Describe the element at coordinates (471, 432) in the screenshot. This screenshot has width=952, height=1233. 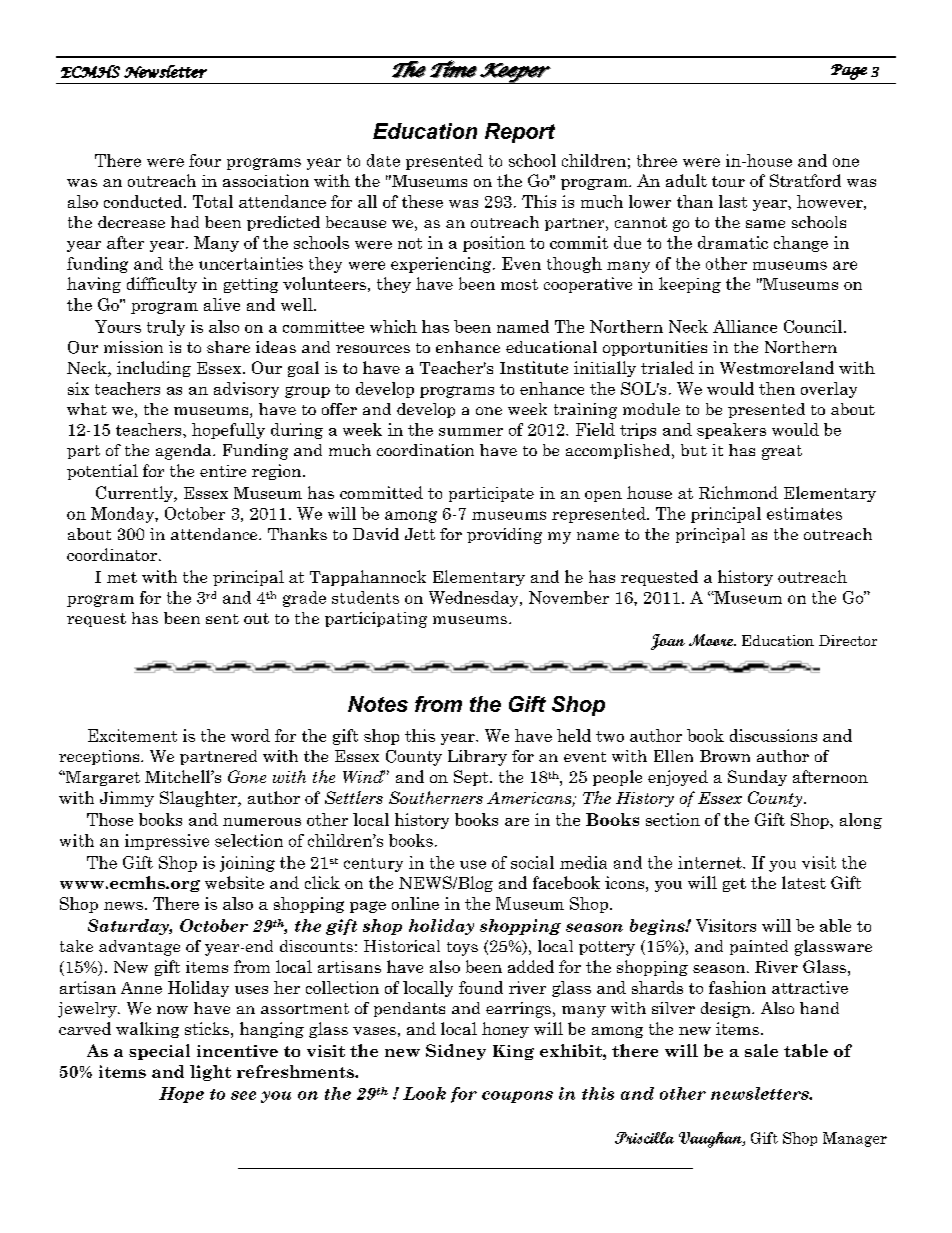
I see `summer` at that location.
